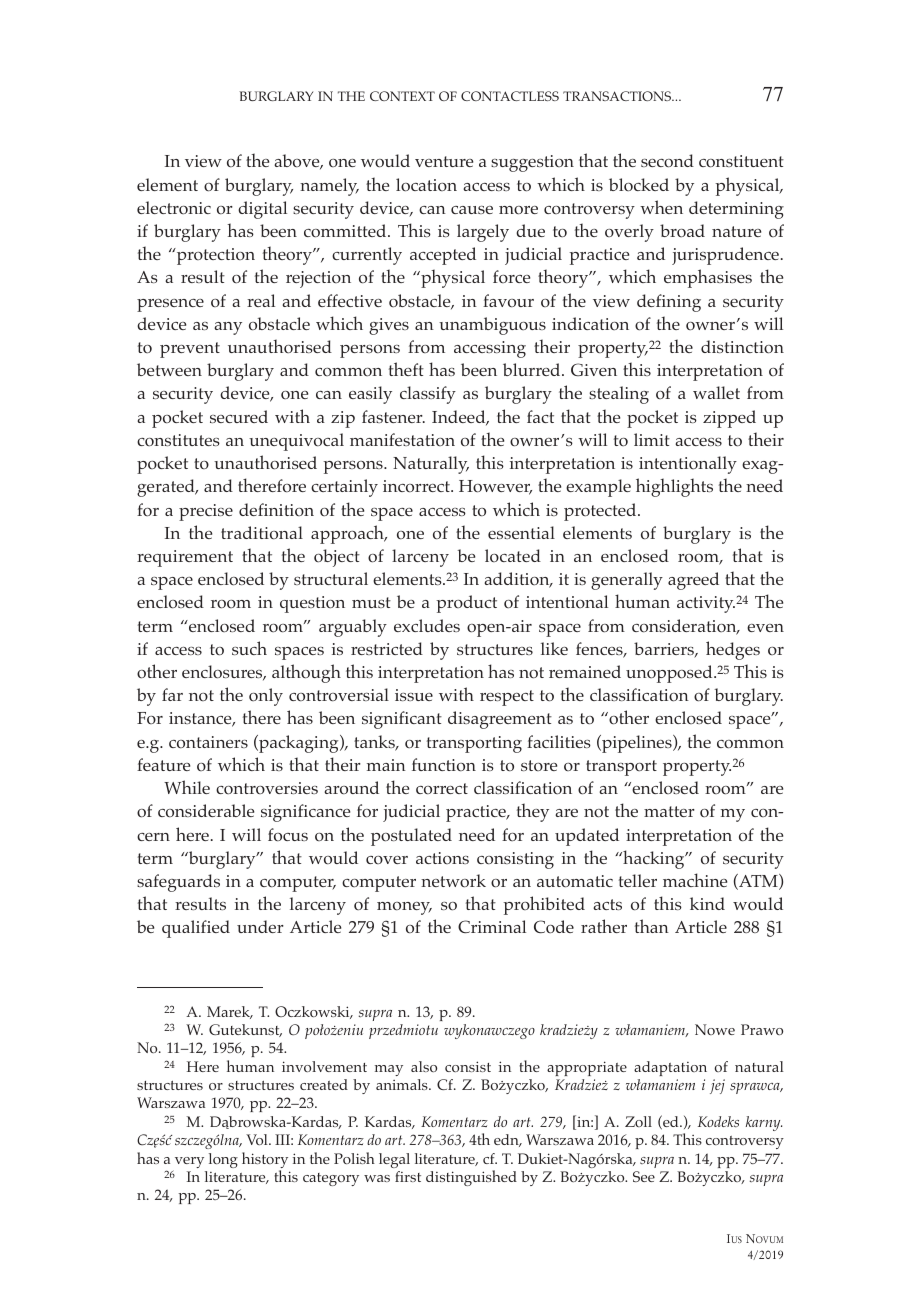 The image size is (921, 1316). What do you see at coordinates (667, 161) in the document?
I see `second` at bounding box center [667, 161].
